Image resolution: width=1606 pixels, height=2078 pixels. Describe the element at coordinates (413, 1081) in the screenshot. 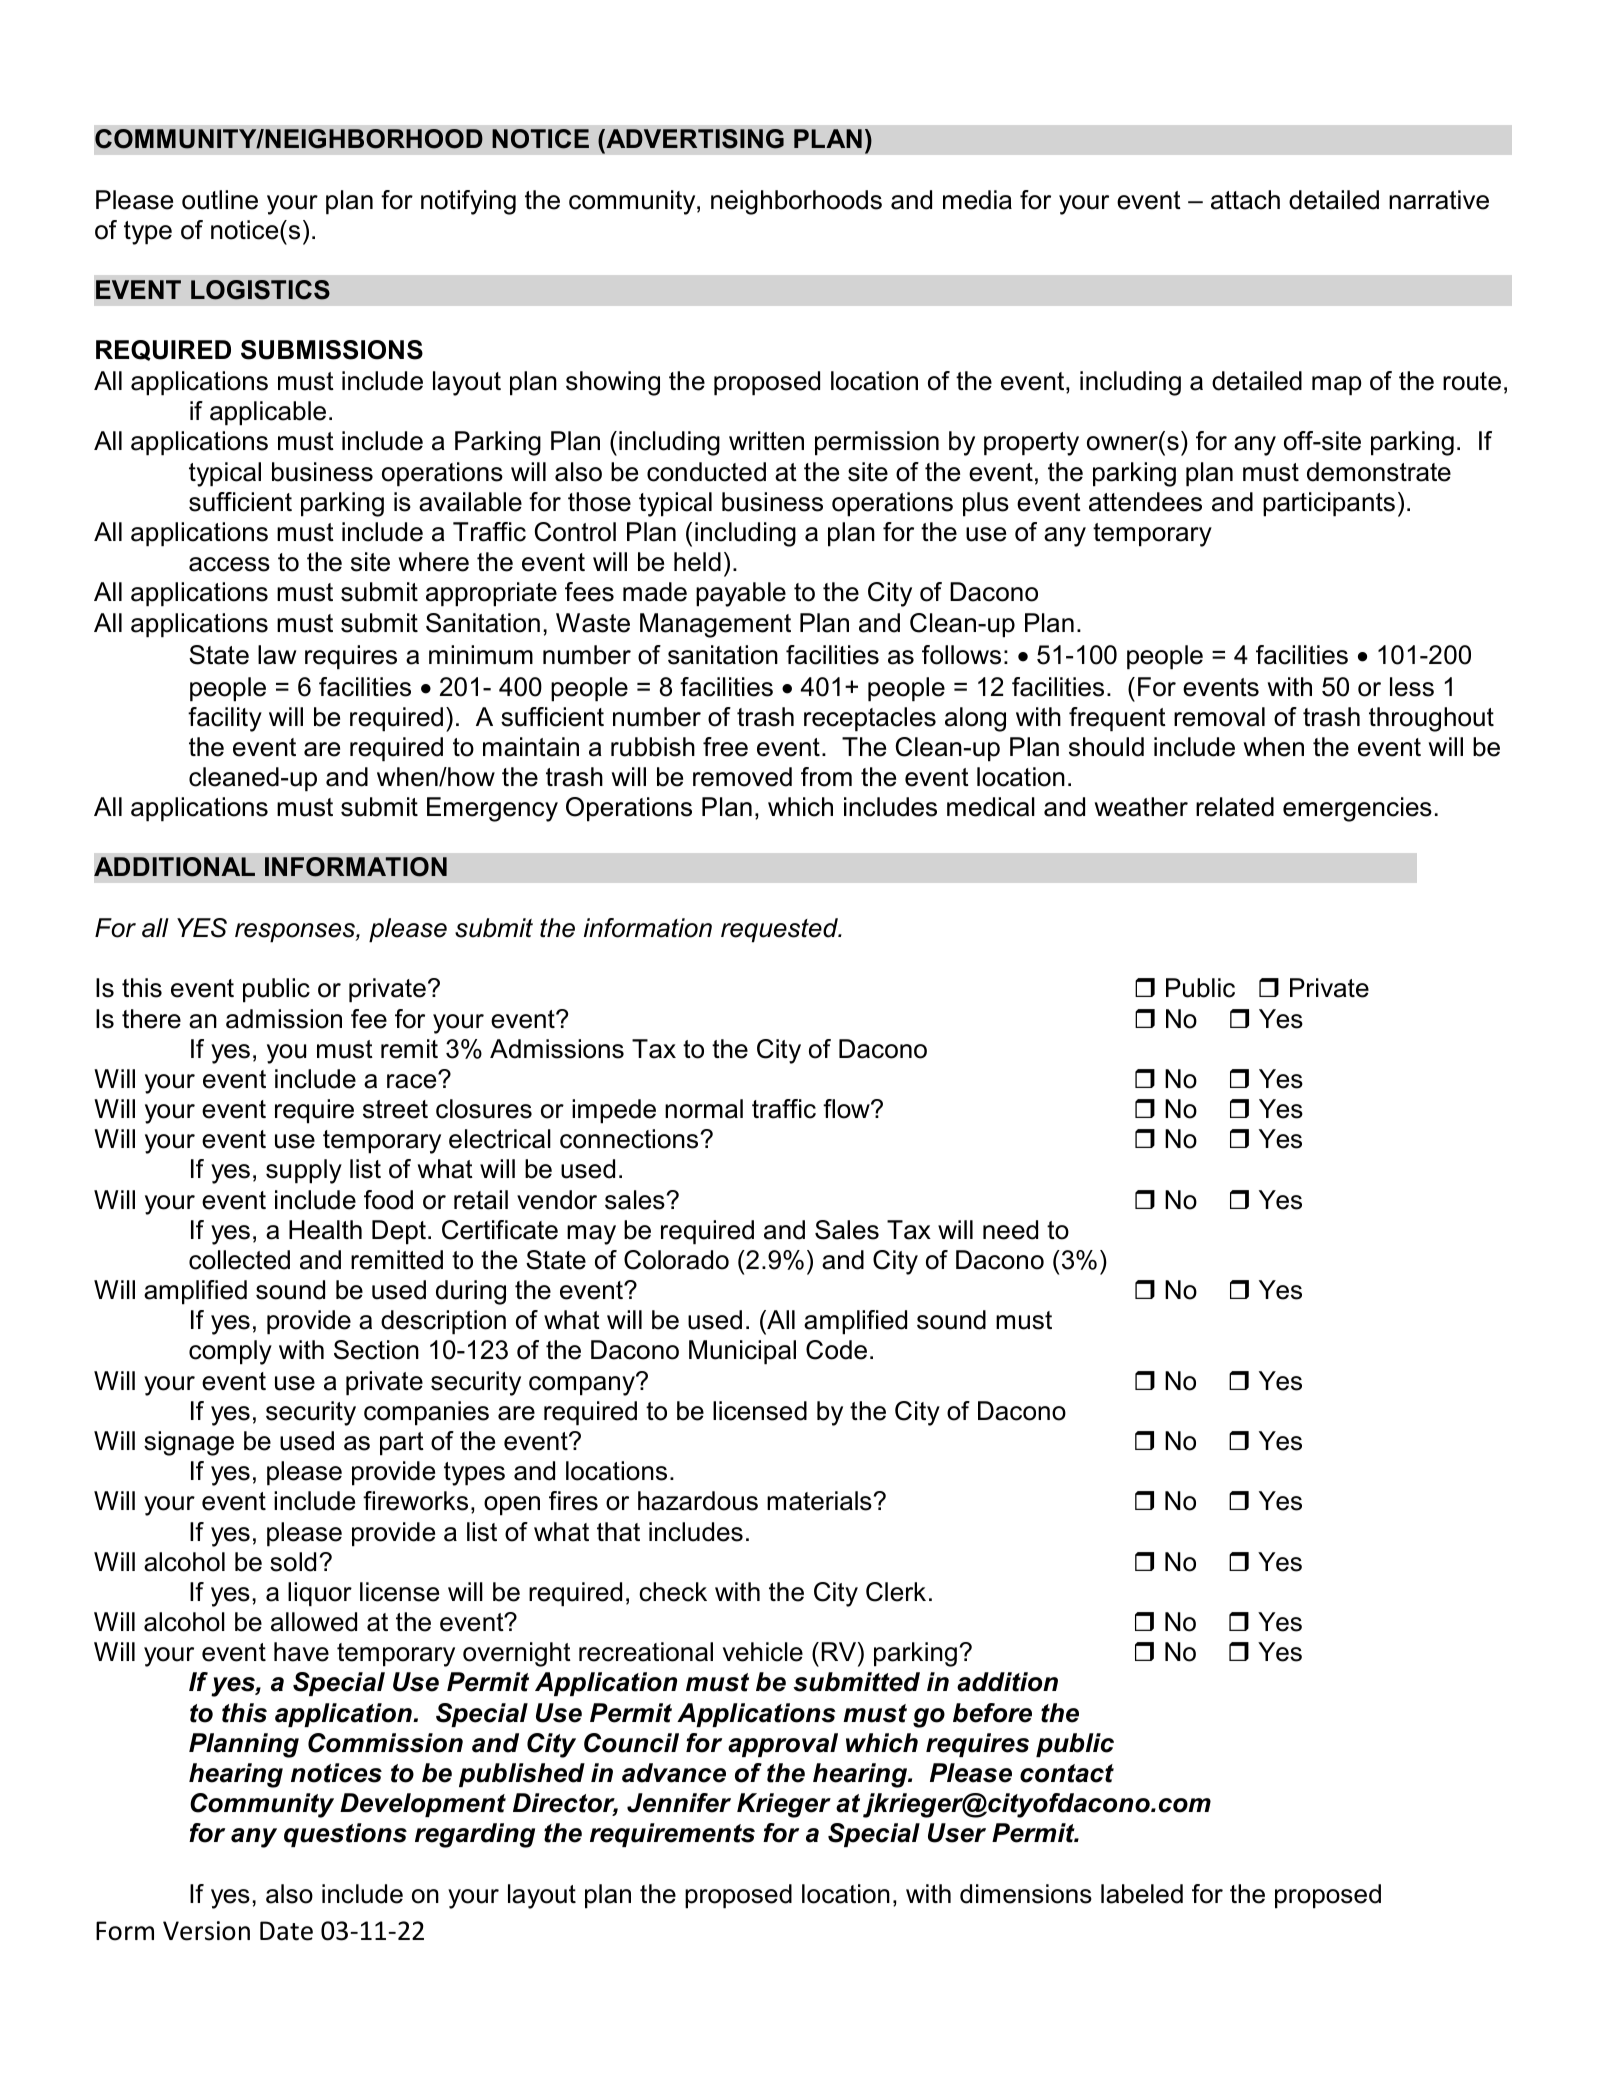

I see `race` at that location.
